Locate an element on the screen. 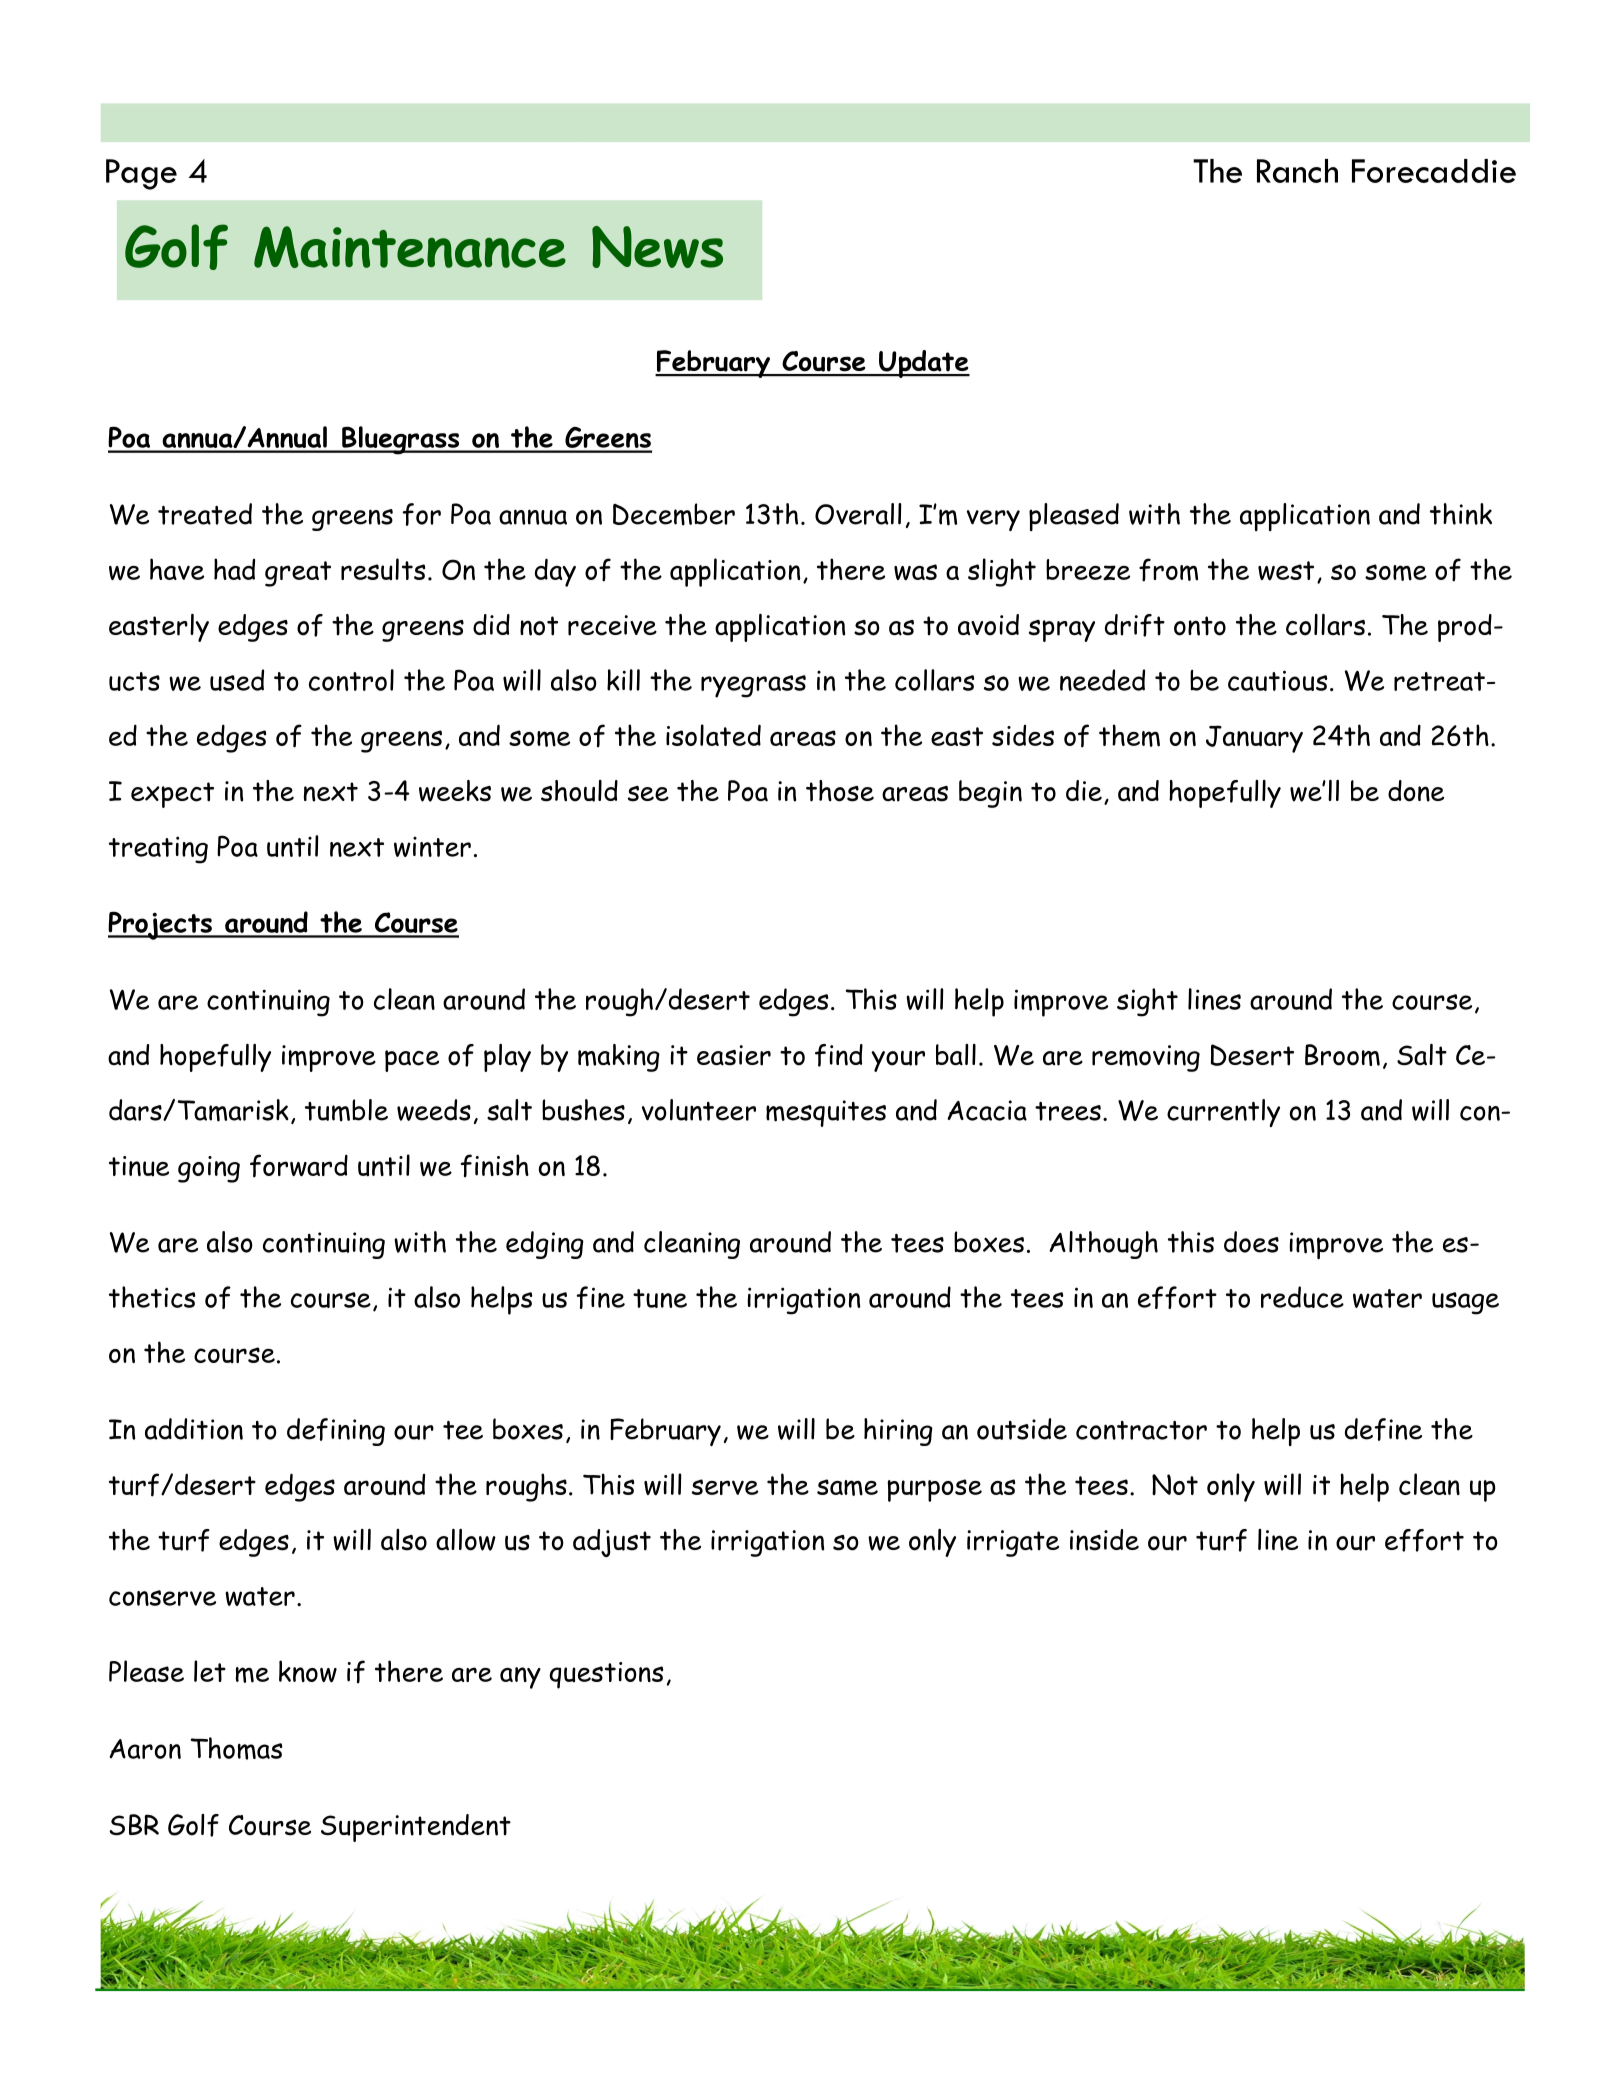 Image resolution: width=1620 pixels, height=2097 pixels. Maintenance is located at coordinates (410, 247).
